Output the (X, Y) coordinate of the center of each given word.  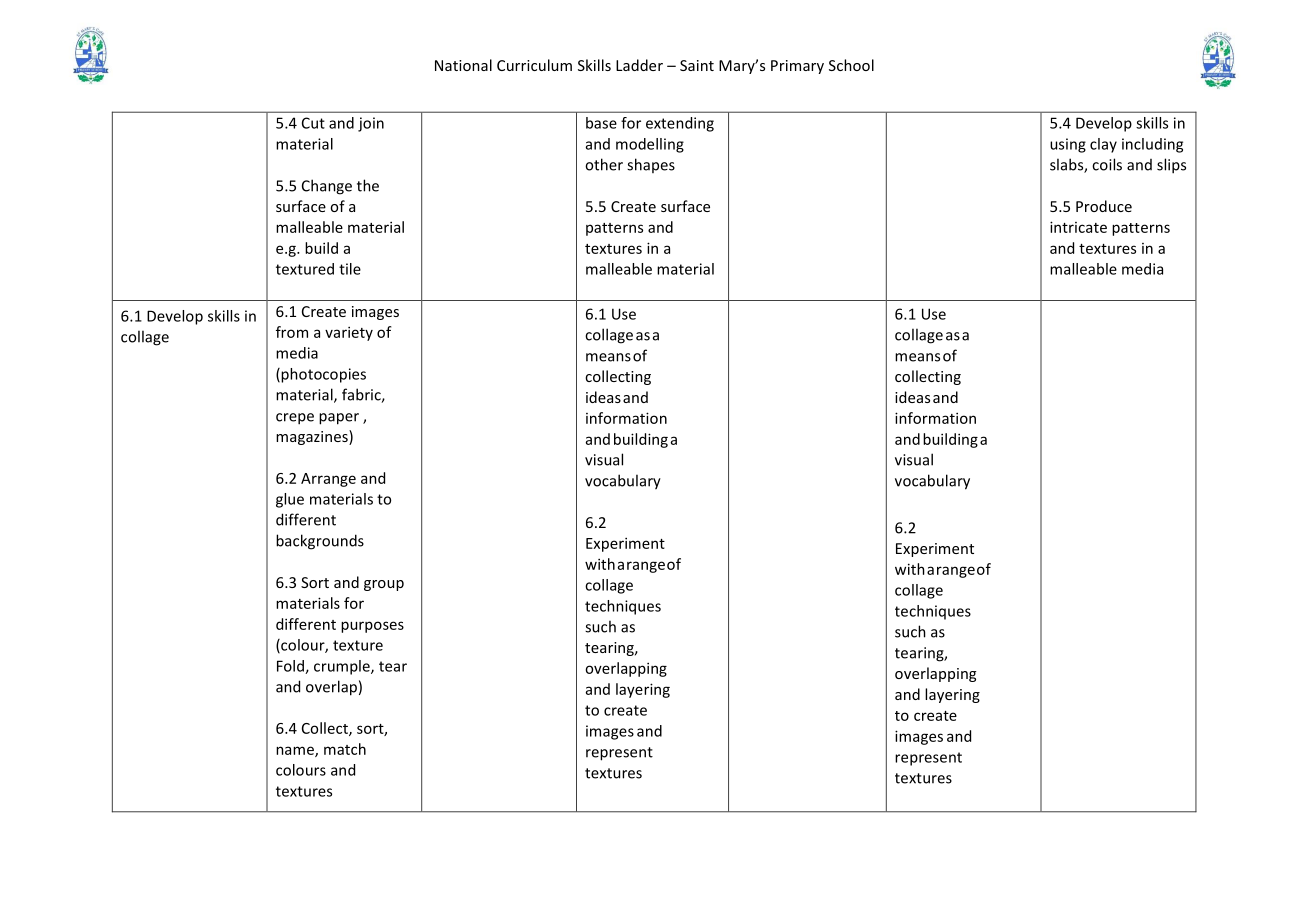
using (1068, 145)
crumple (343, 667)
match (345, 749)
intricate (1078, 227)
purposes (372, 627)
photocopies (322, 375)
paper (339, 419)
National (463, 65)
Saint (697, 65)
